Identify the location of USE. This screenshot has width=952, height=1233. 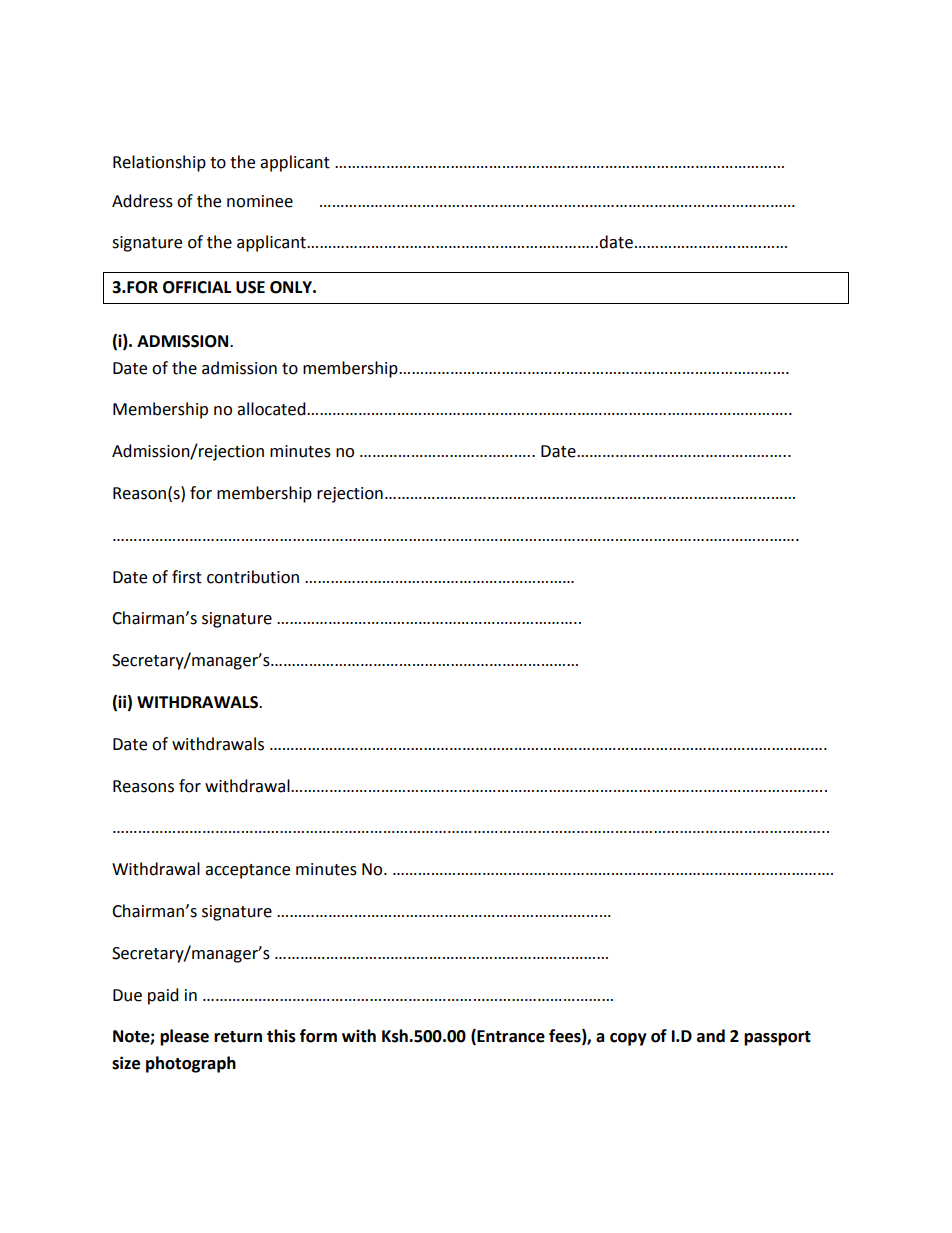
(250, 287).
